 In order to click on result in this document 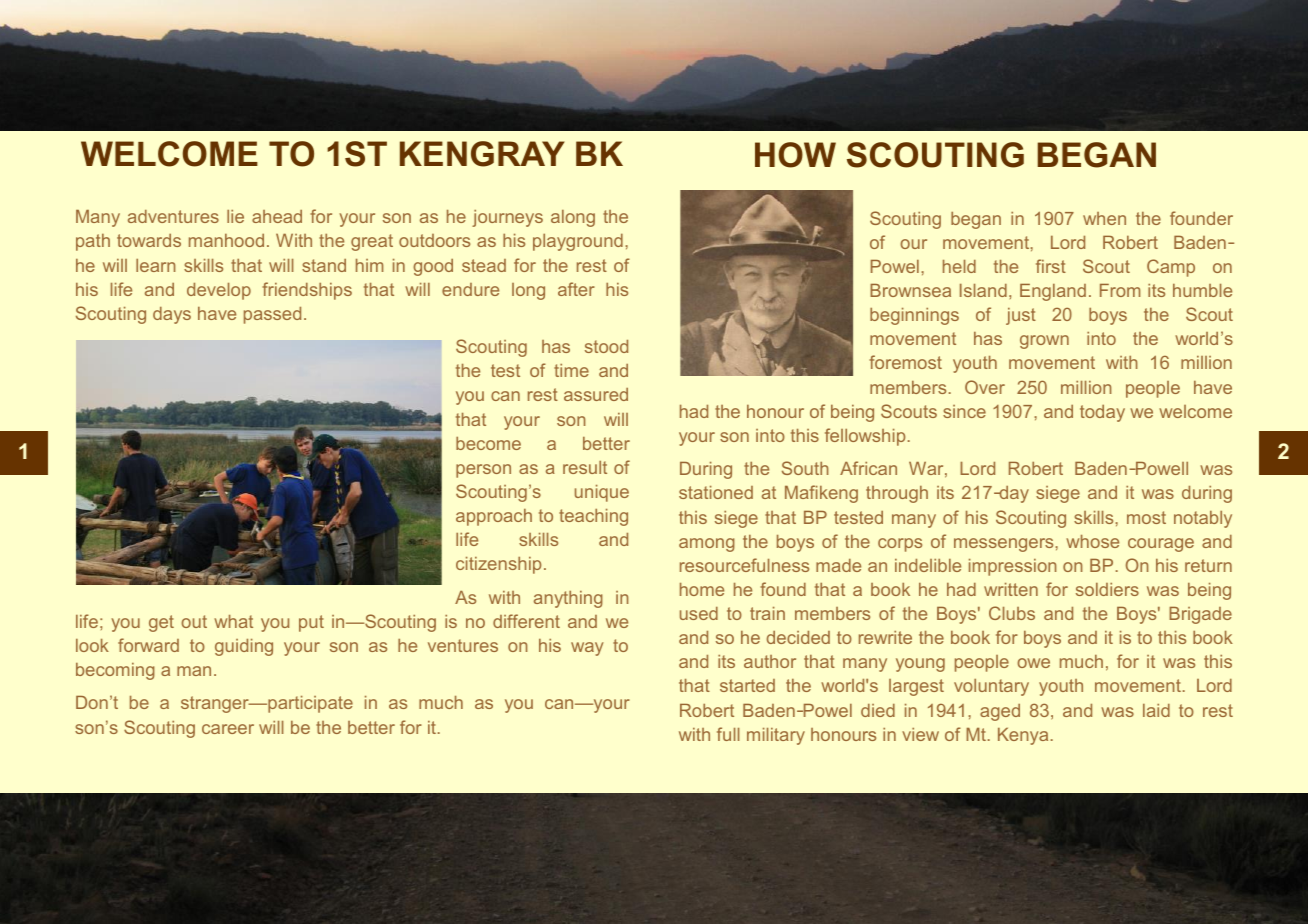, I will do `click(585, 467)`.
